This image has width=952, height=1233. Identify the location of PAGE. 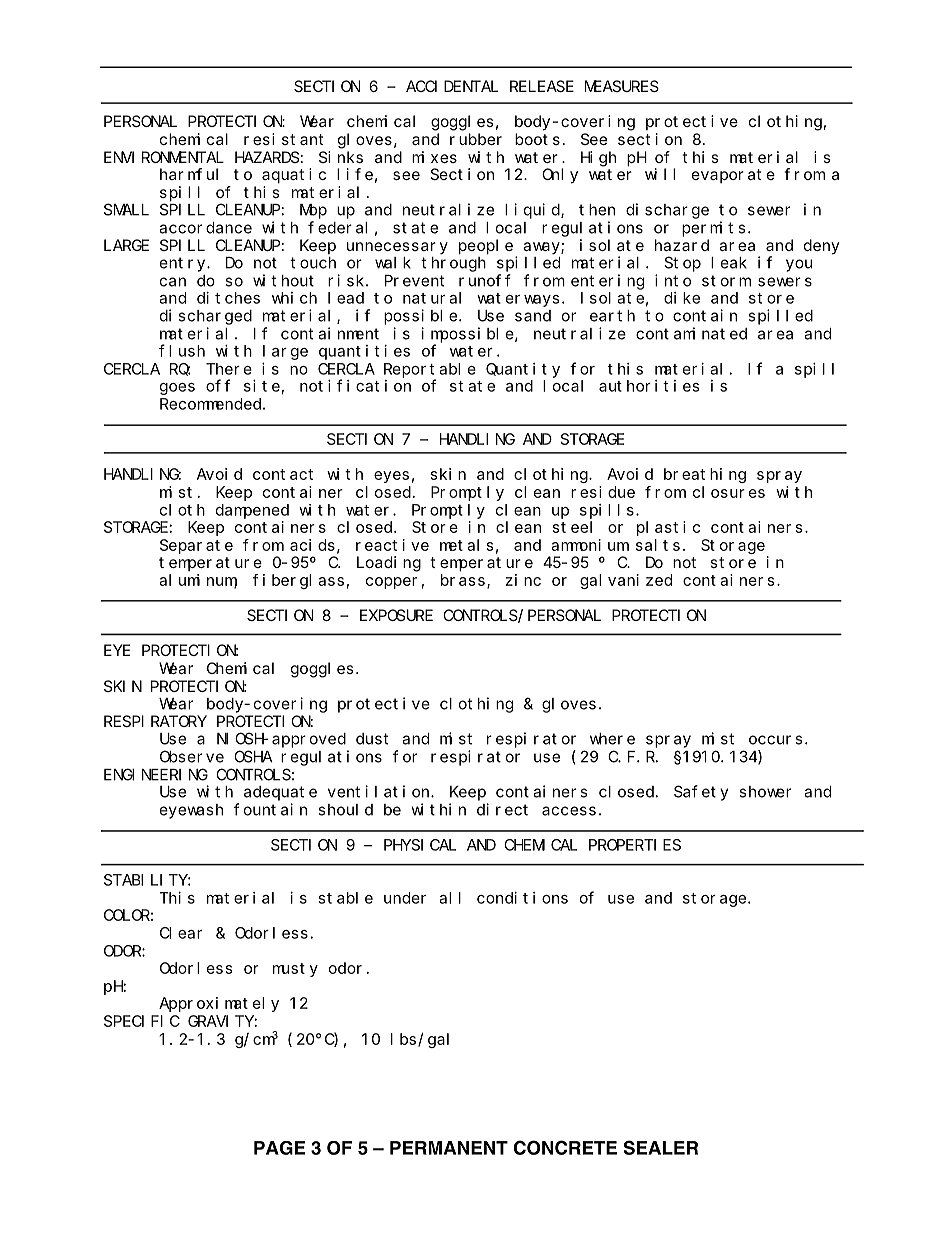
(279, 1148).
